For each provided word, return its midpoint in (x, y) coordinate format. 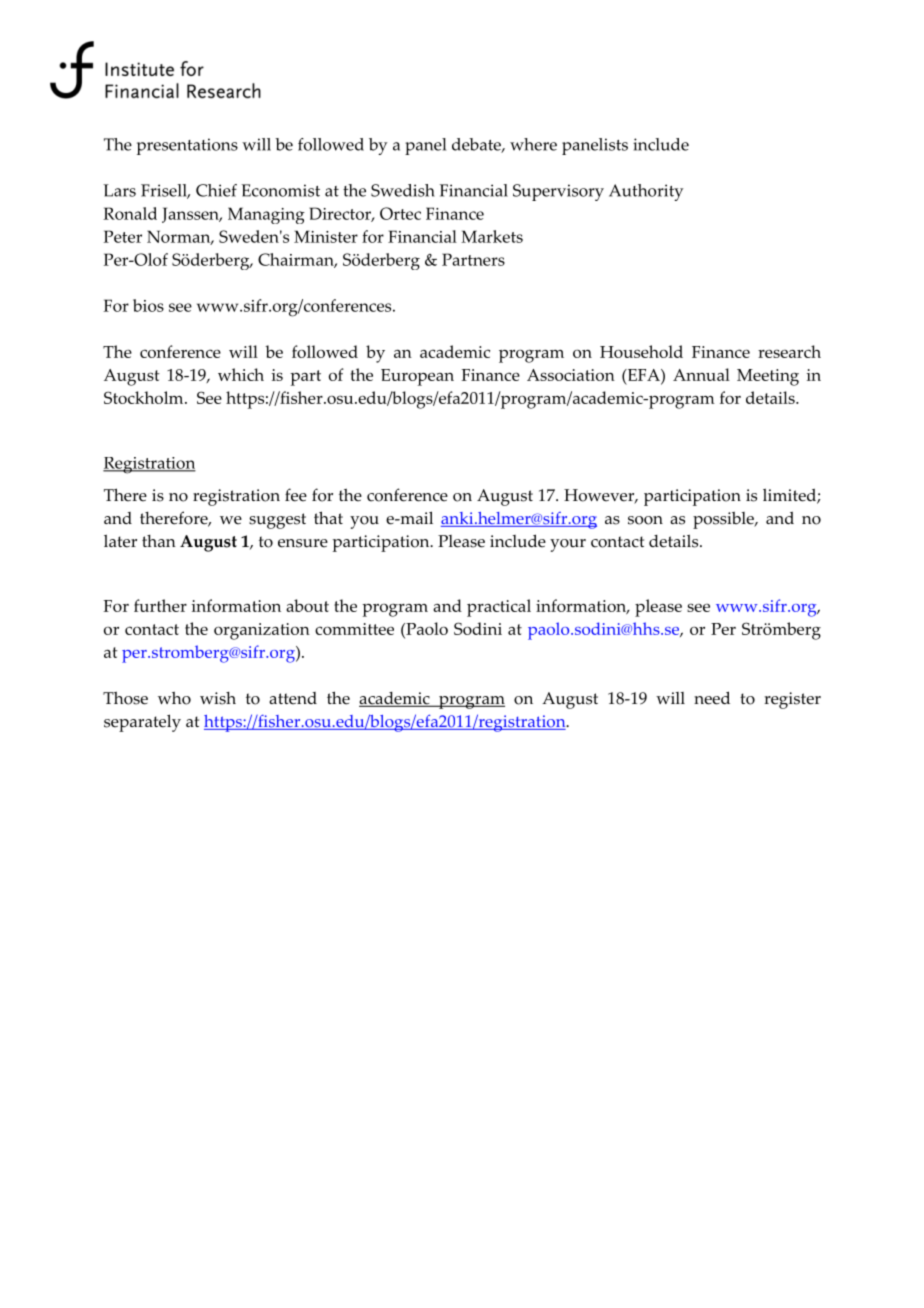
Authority (646, 192)
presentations (187, 146)
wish (218, 698)
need (712, 698)
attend (293, 698)
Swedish (403, 190)
